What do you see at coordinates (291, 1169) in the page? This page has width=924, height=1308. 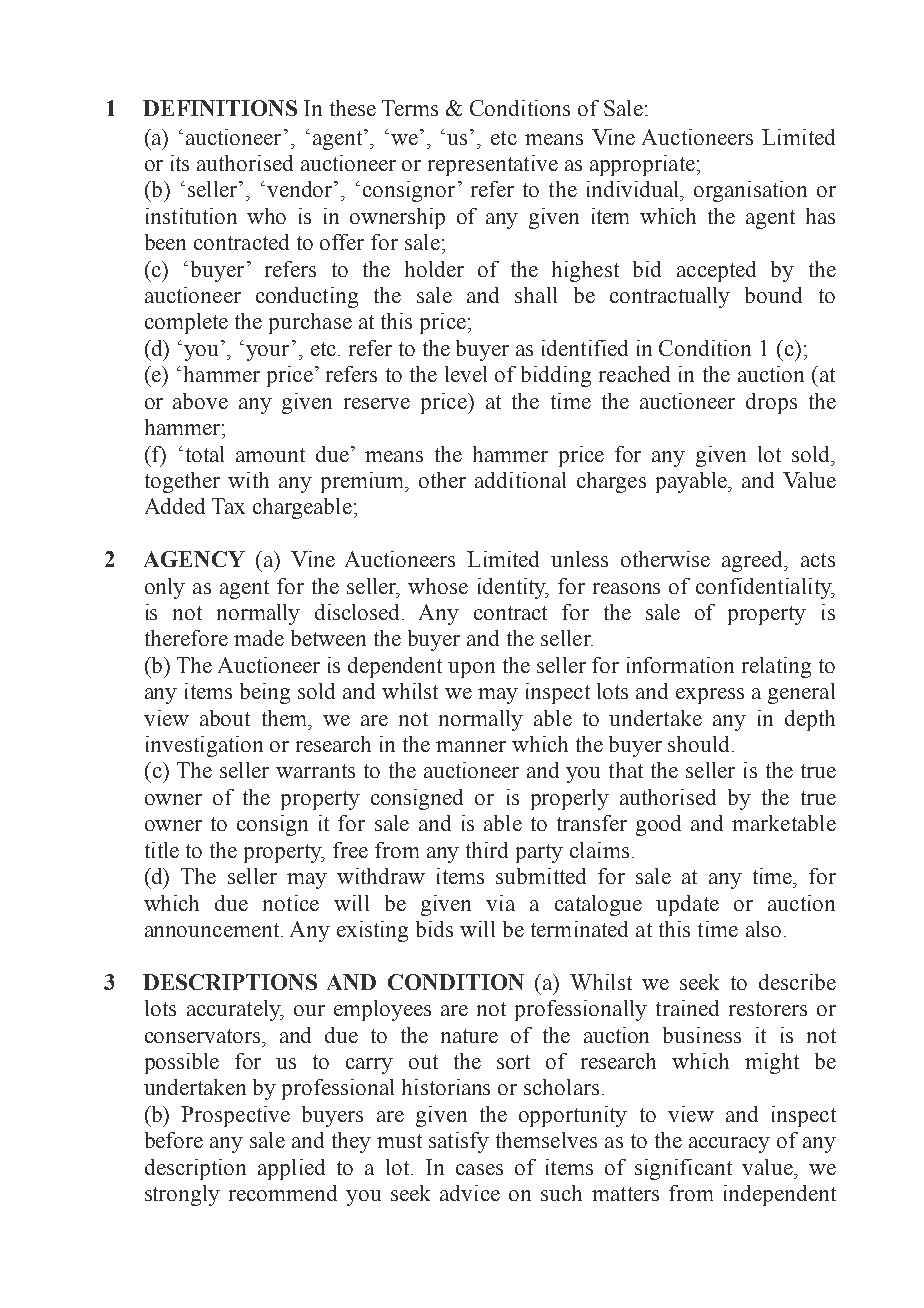 I see `applied` at bounding box center [291, 1169].
